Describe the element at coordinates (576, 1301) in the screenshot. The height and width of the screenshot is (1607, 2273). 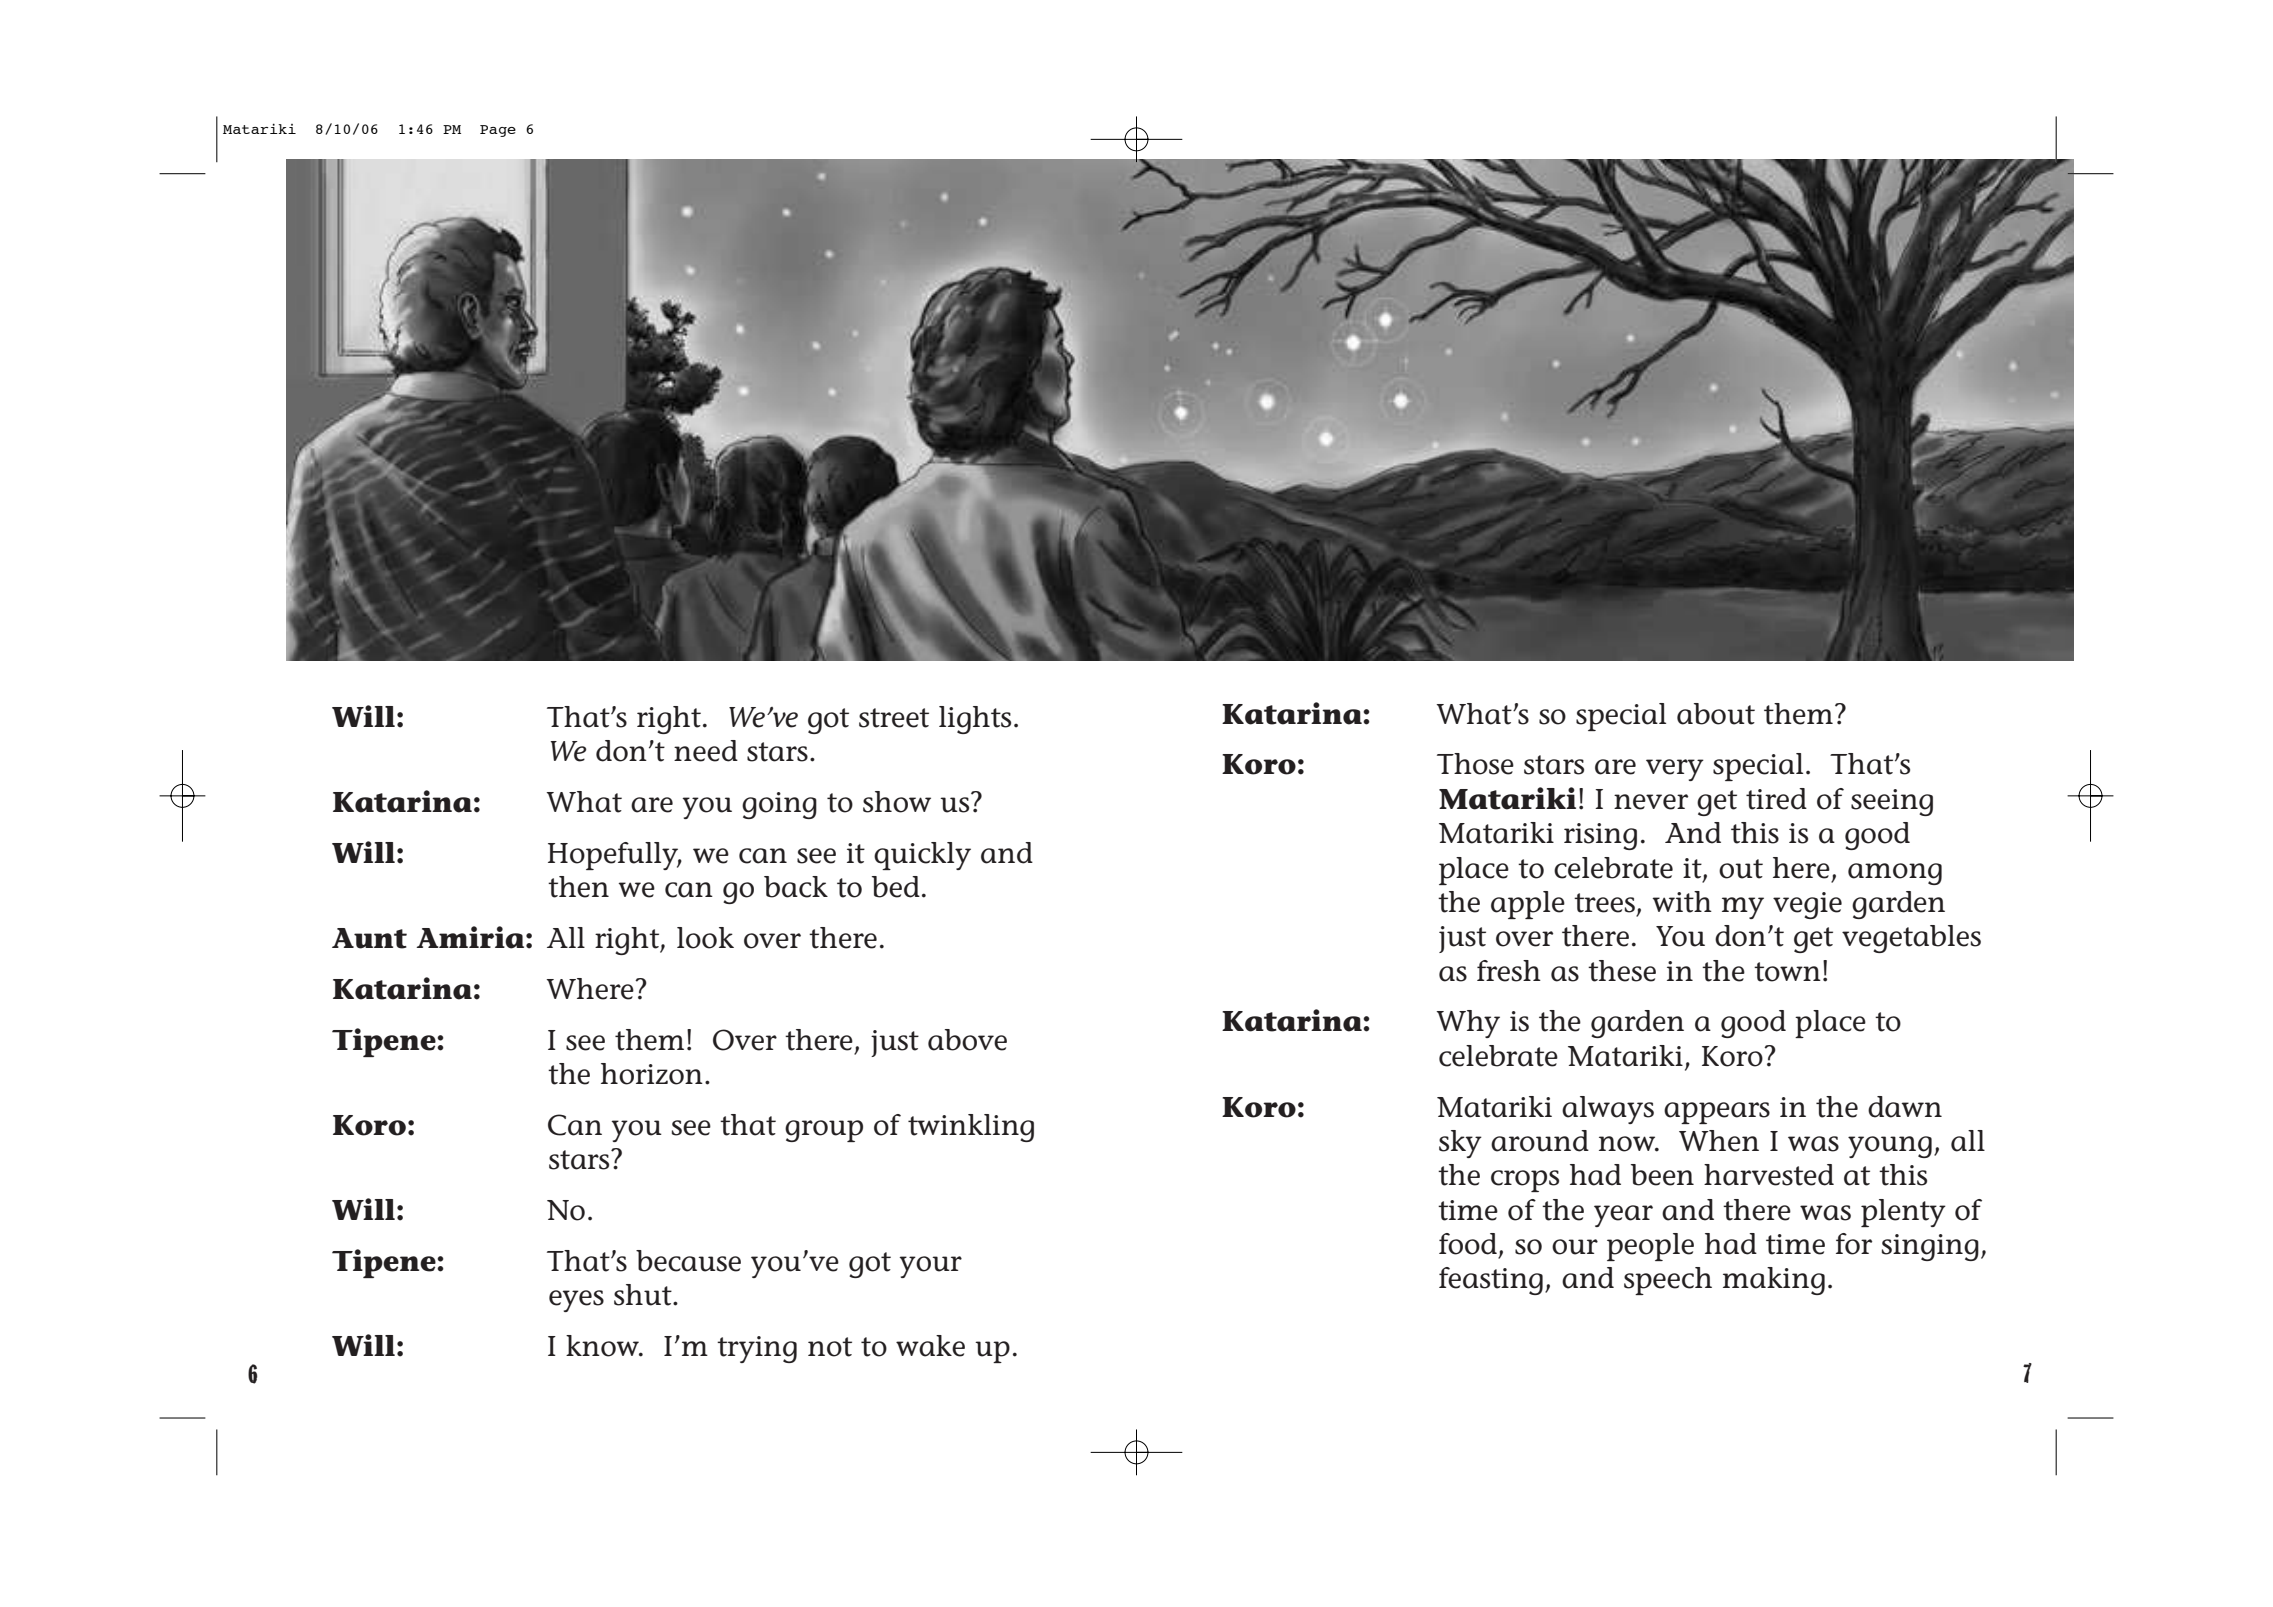
I see `eyes` at that location.
